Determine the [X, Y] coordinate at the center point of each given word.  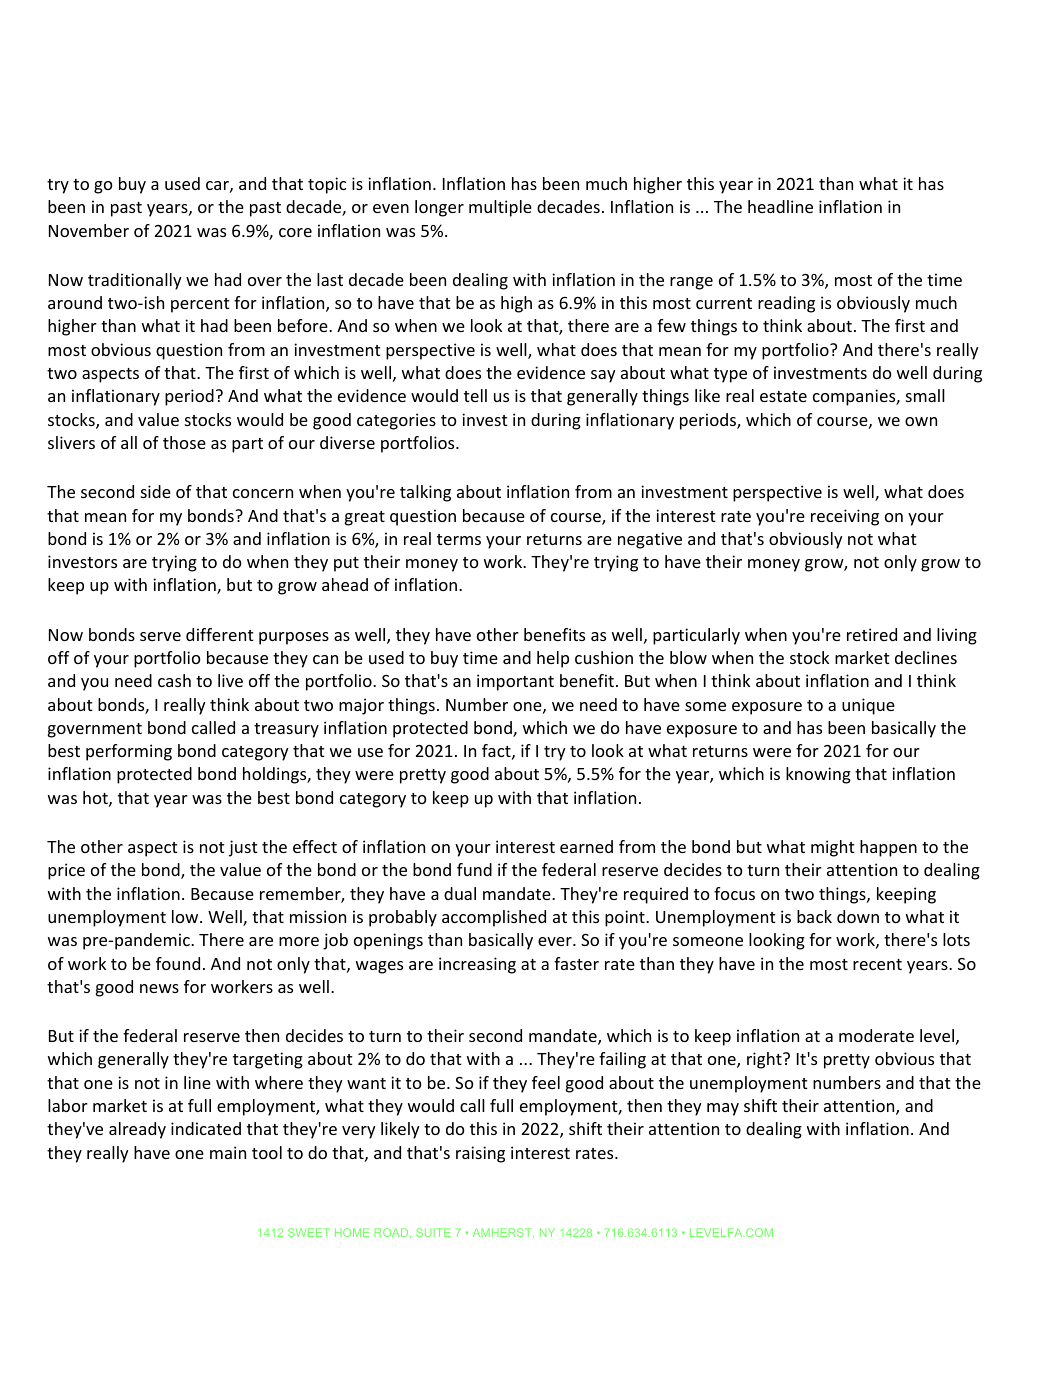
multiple [500, 208]
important [515, 682]
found [178, 963]
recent [877, 964]
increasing [477, 965]
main [228, 1152]
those [184, 442]
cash [174, 680]
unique [868, 706]
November [89, 230]
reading [786, 304]
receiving [845, 517]
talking [425, 493]
